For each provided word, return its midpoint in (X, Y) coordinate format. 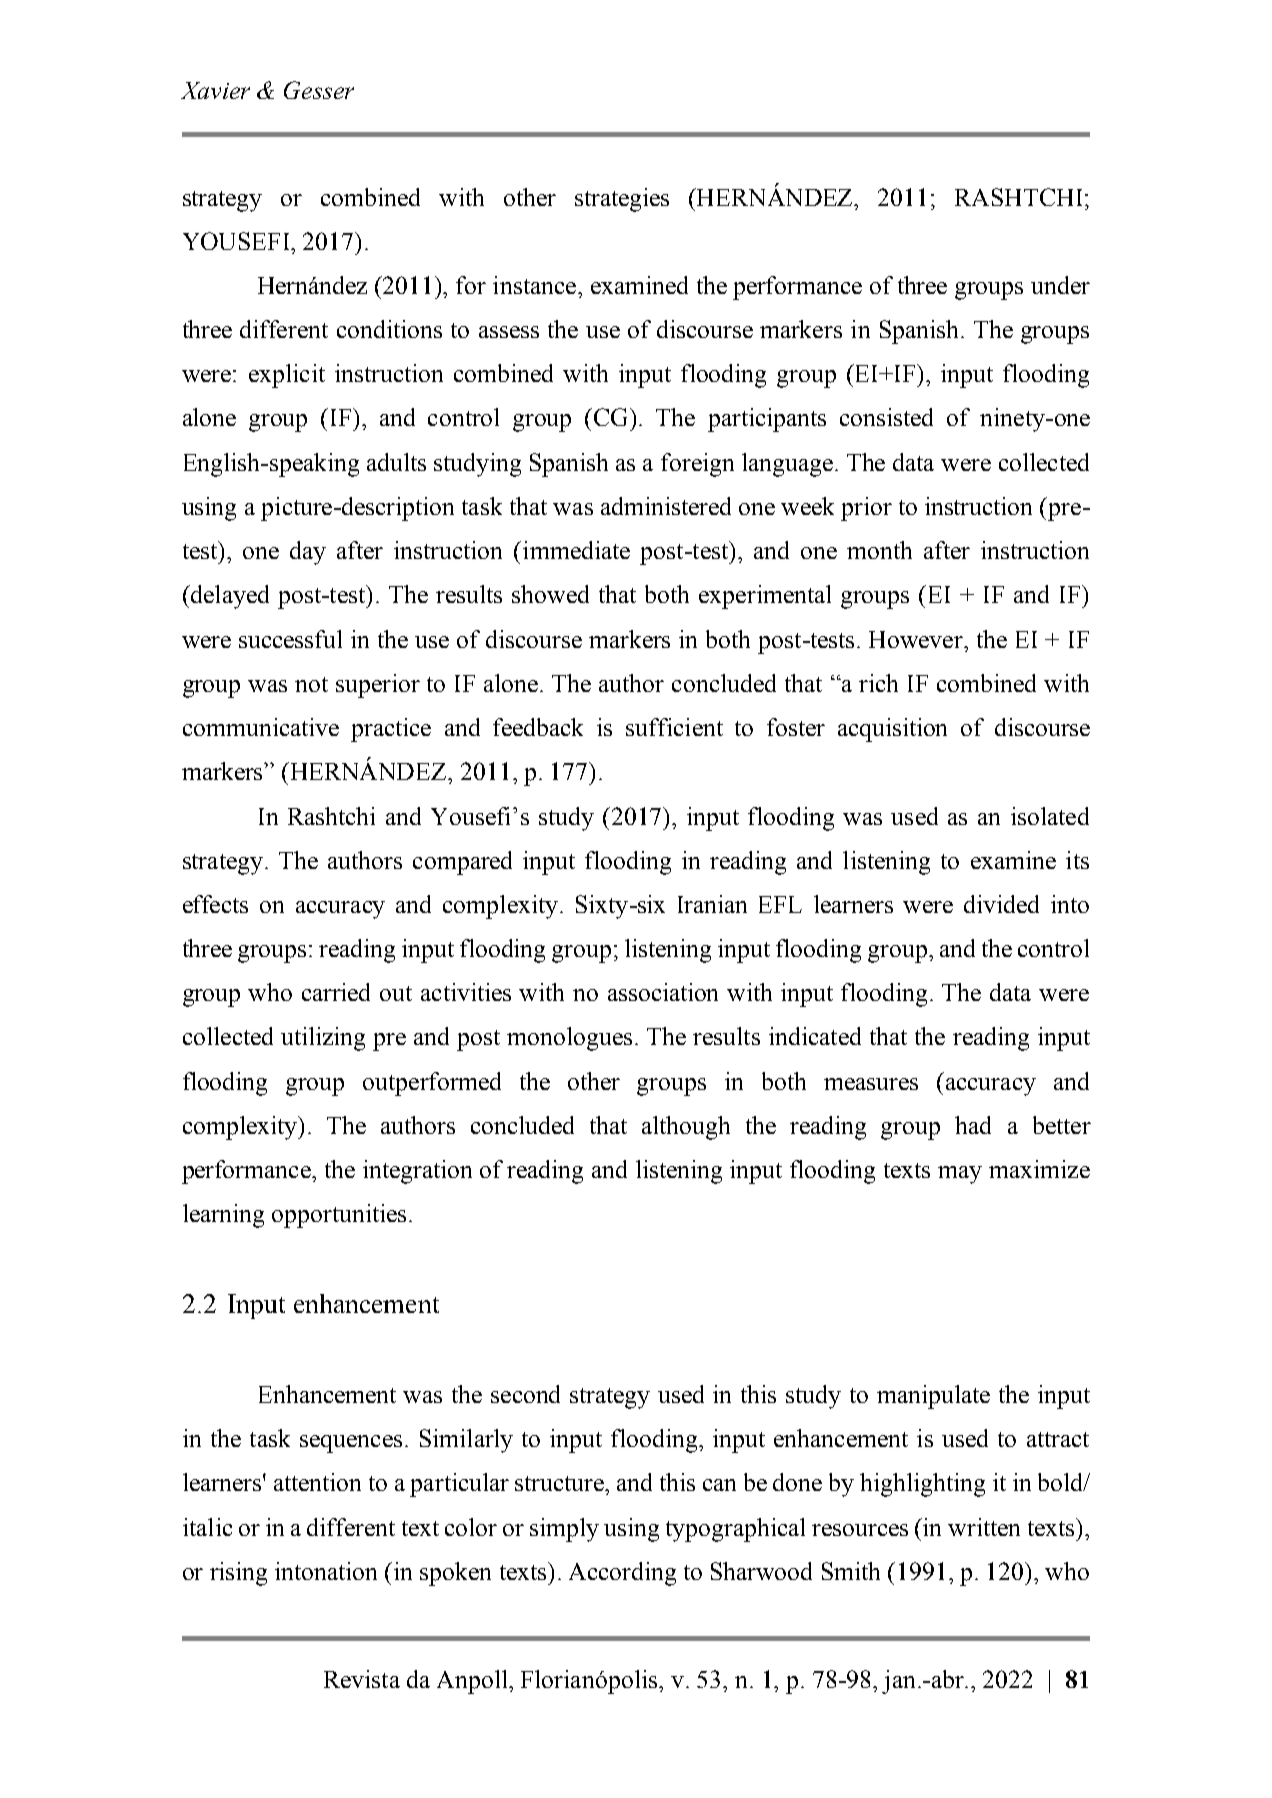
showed (550, 594)
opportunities (339, 1216)
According (622, 1574)
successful (290, 639)
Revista (362, 1679)
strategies (622, 200)
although (686, 1128)
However (917, 639)
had (973, 1125)
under (1060, 285)
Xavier (215, 90)
